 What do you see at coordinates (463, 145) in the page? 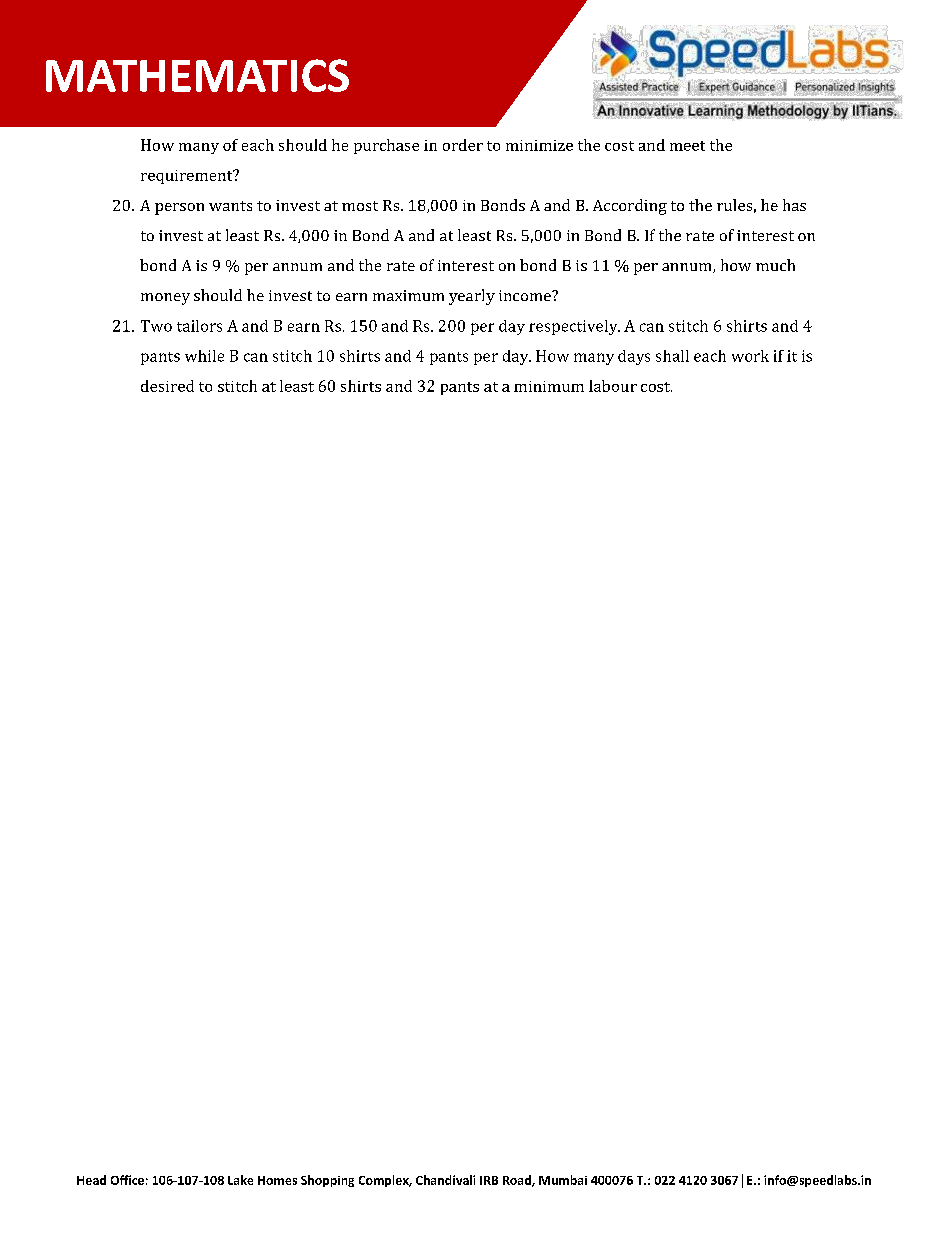
I see `order` at bounding box center [463, 145].
